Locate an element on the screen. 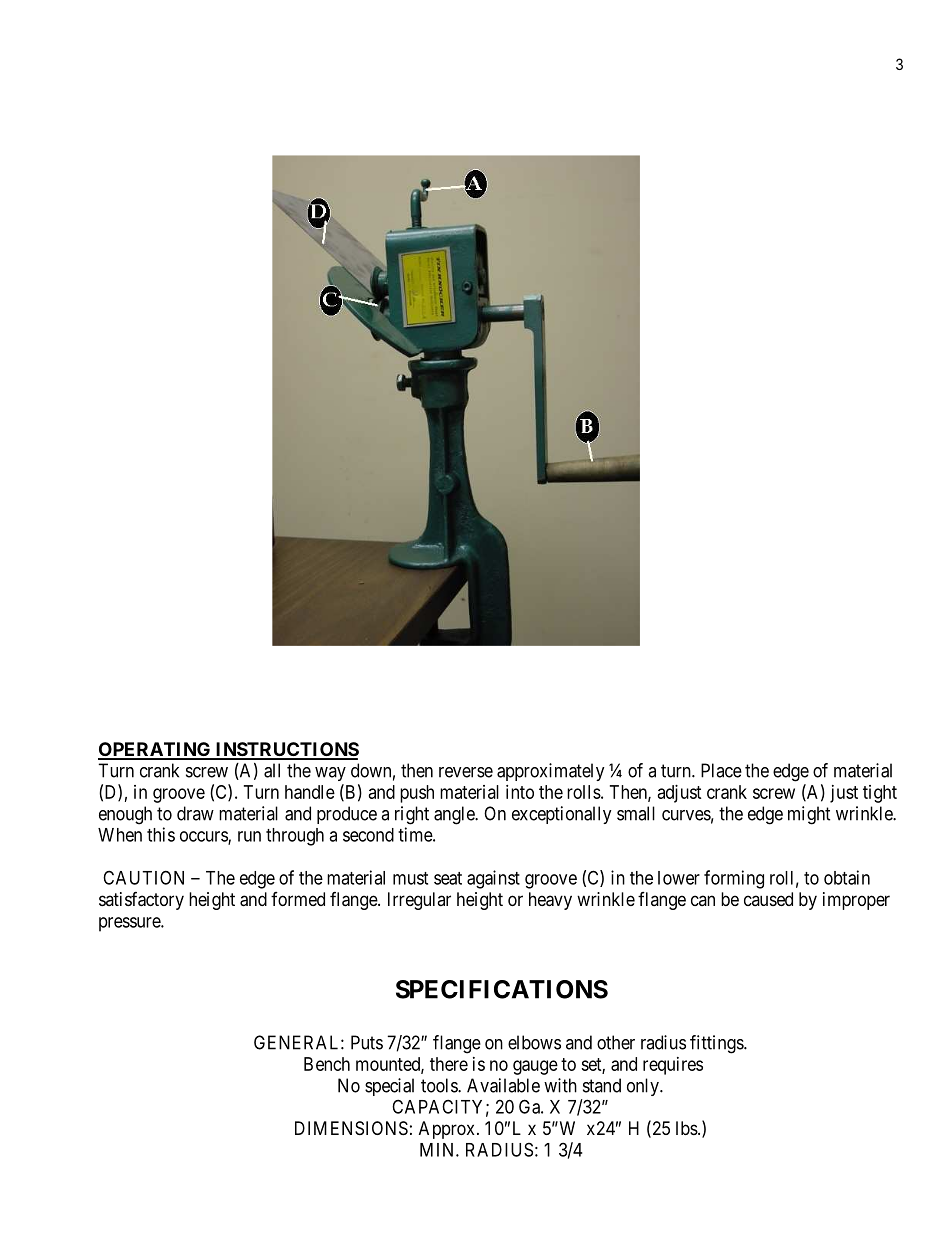 The width and height of the screenshot is (952, 1233). heavy is located at coordinates (550, 901).
